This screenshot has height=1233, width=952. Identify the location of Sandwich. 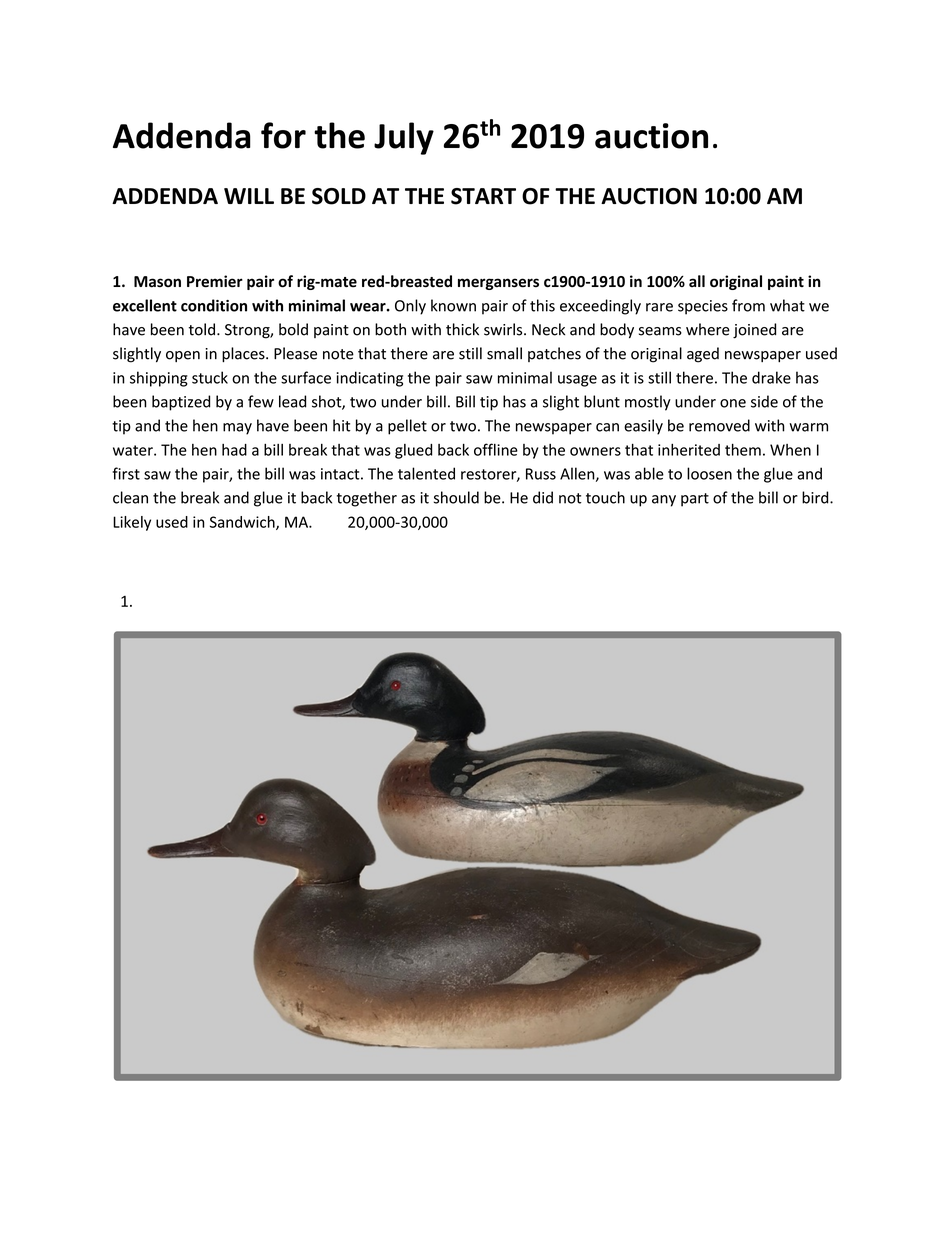
(243, 523).
